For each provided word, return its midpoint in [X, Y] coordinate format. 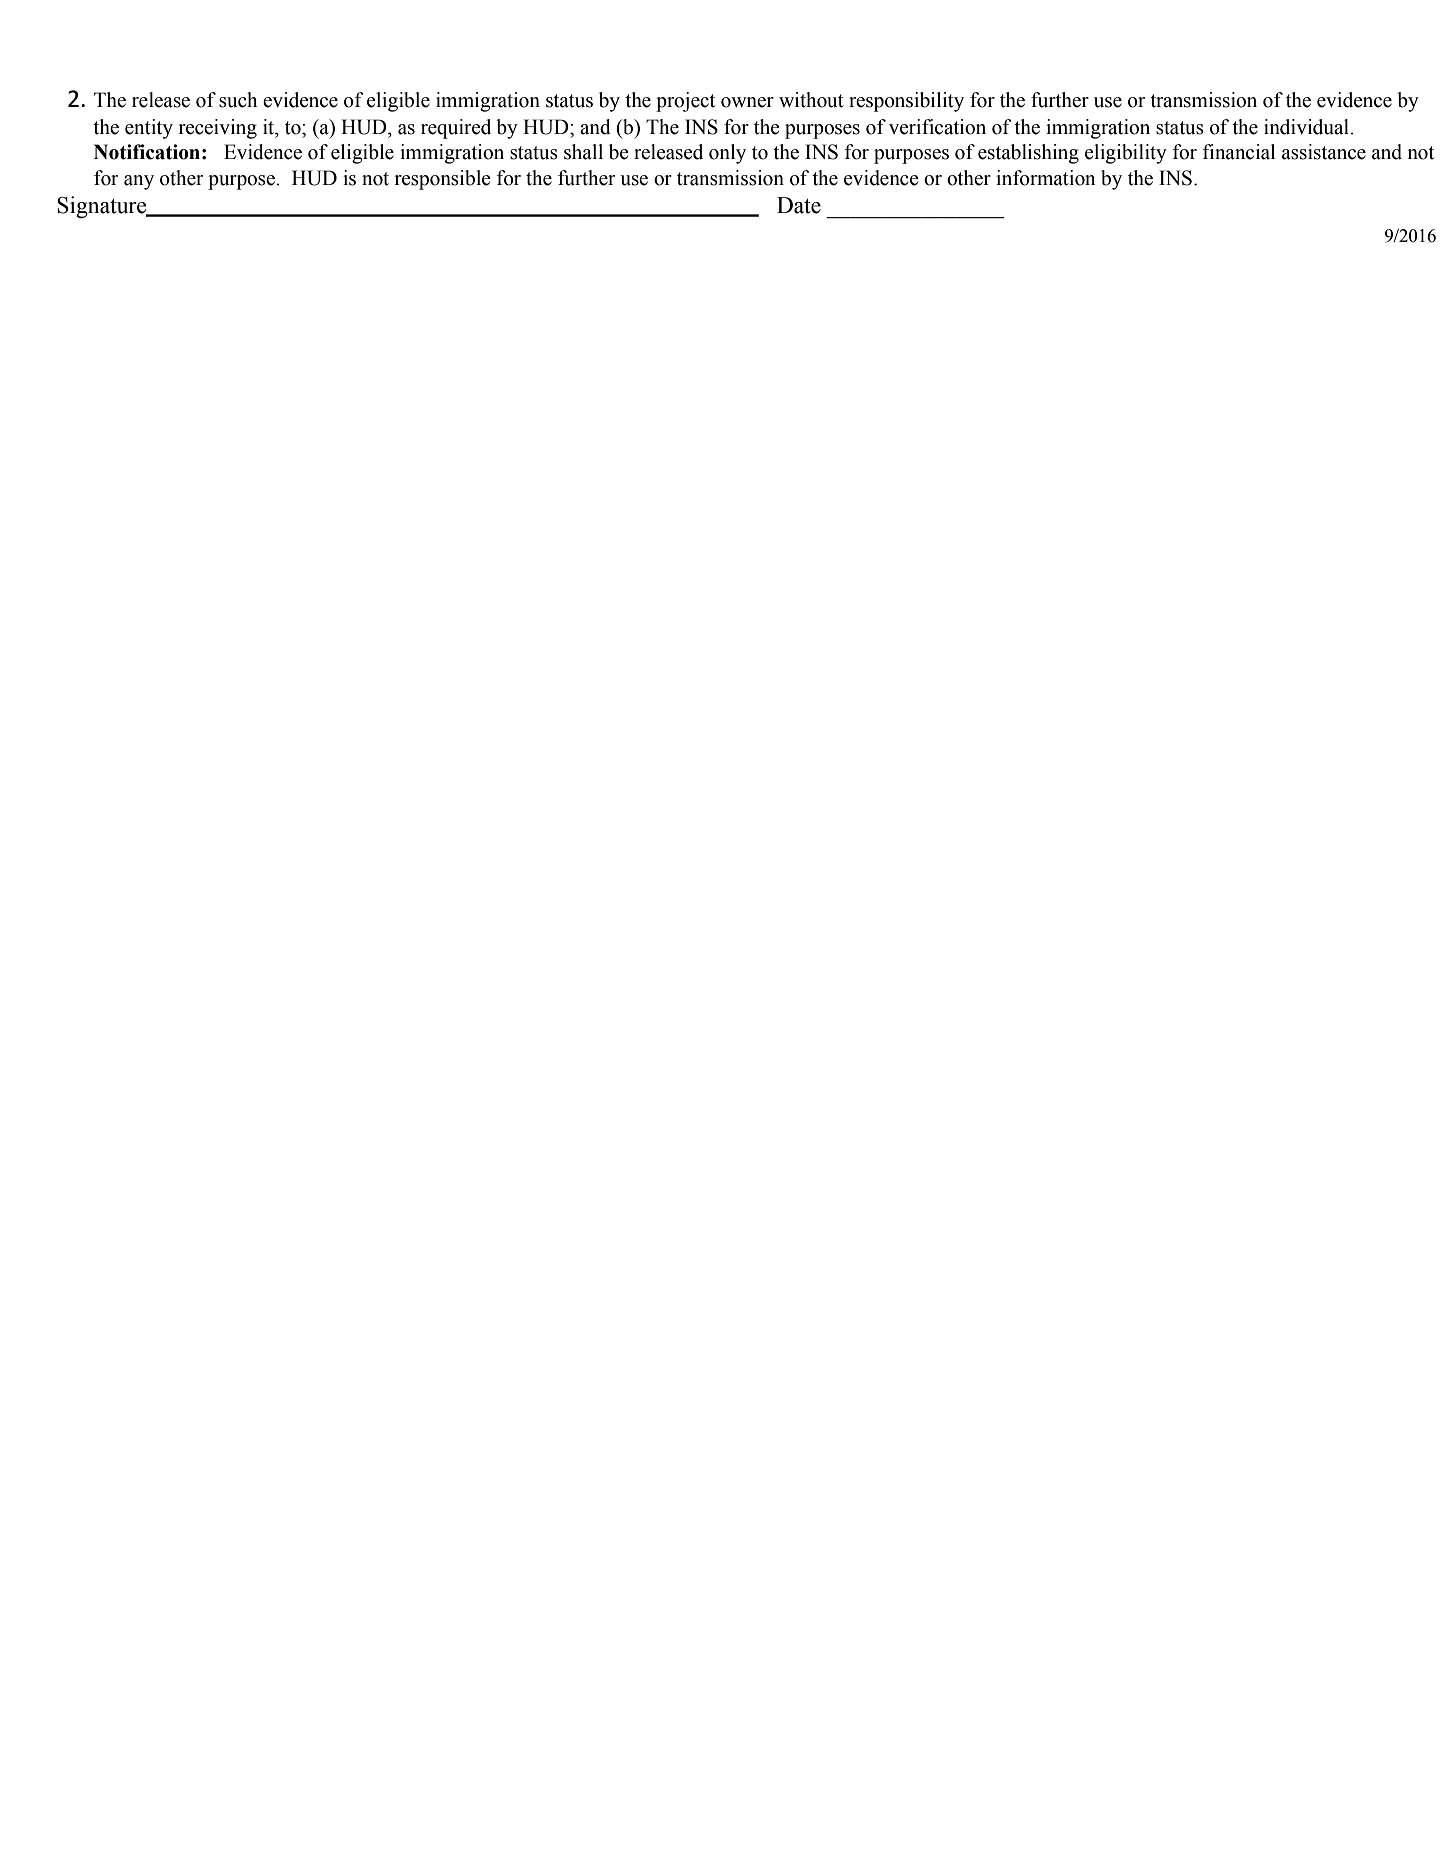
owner [747, 102]
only [727, 154]
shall [583, 152]
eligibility [1126, 154]
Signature [103, 207]
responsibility [906, 102]
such [238, 100]
